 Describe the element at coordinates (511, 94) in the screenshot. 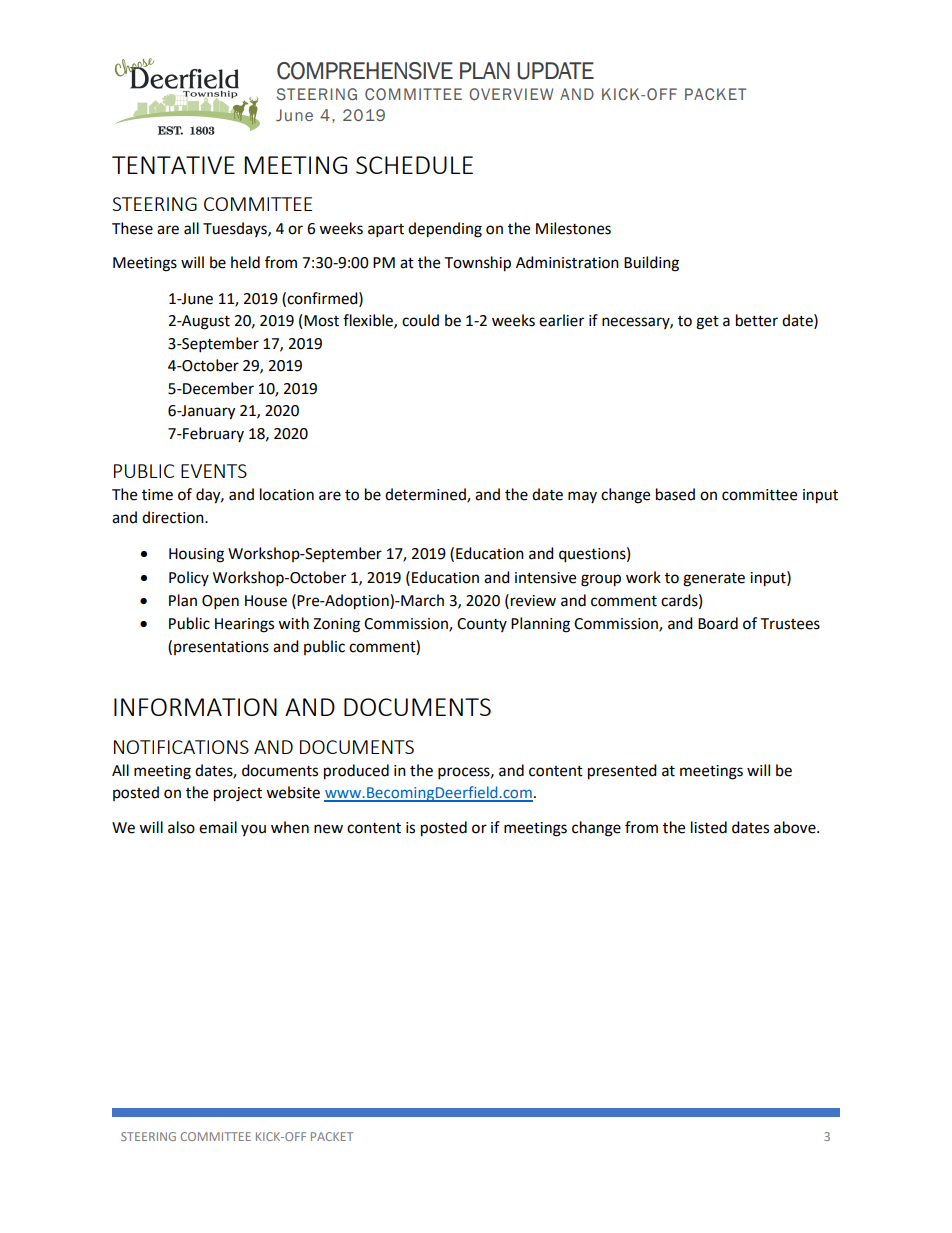

I see `OVERVIEW` at that location.
